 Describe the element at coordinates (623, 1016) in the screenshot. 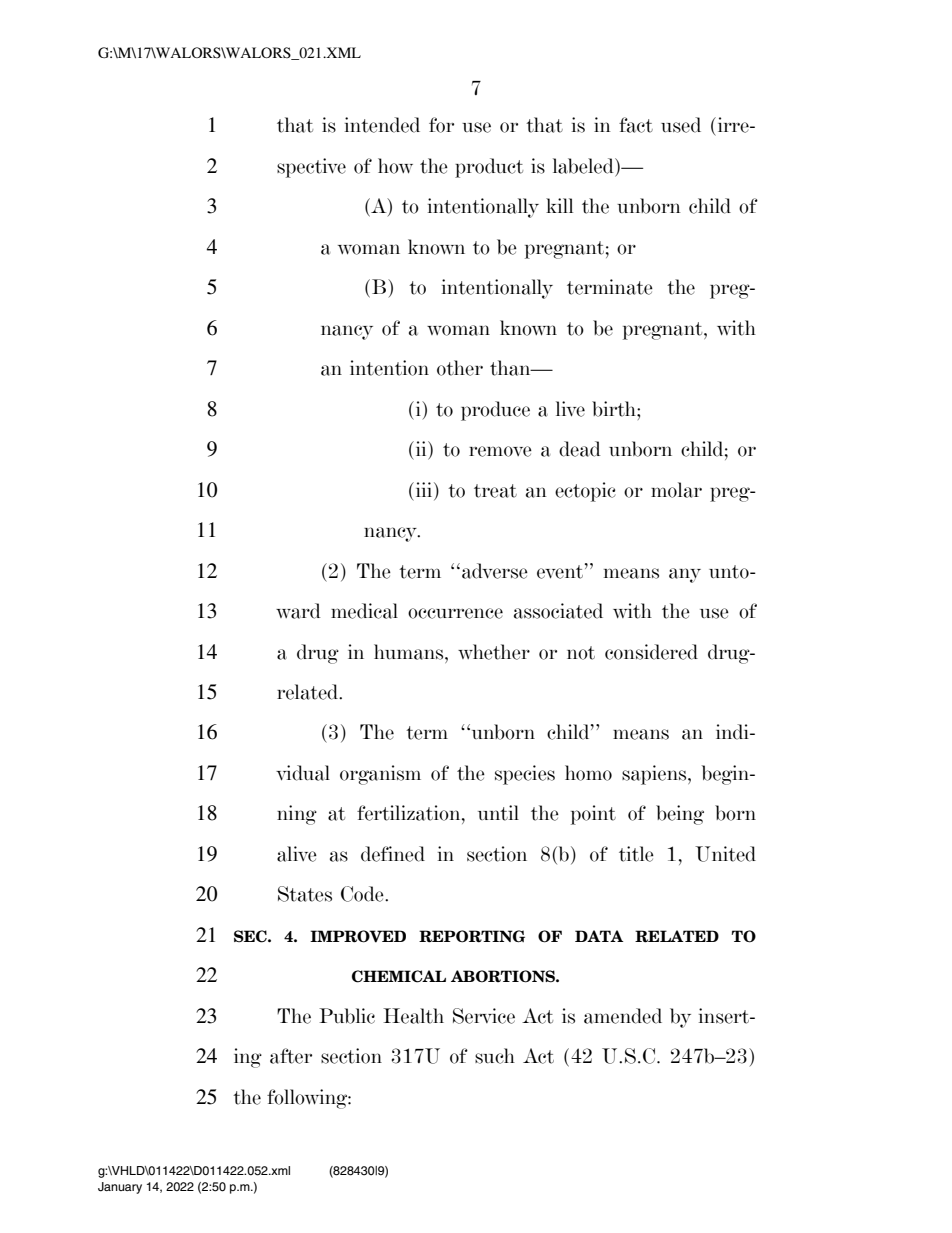

I see `amended` at that location.
